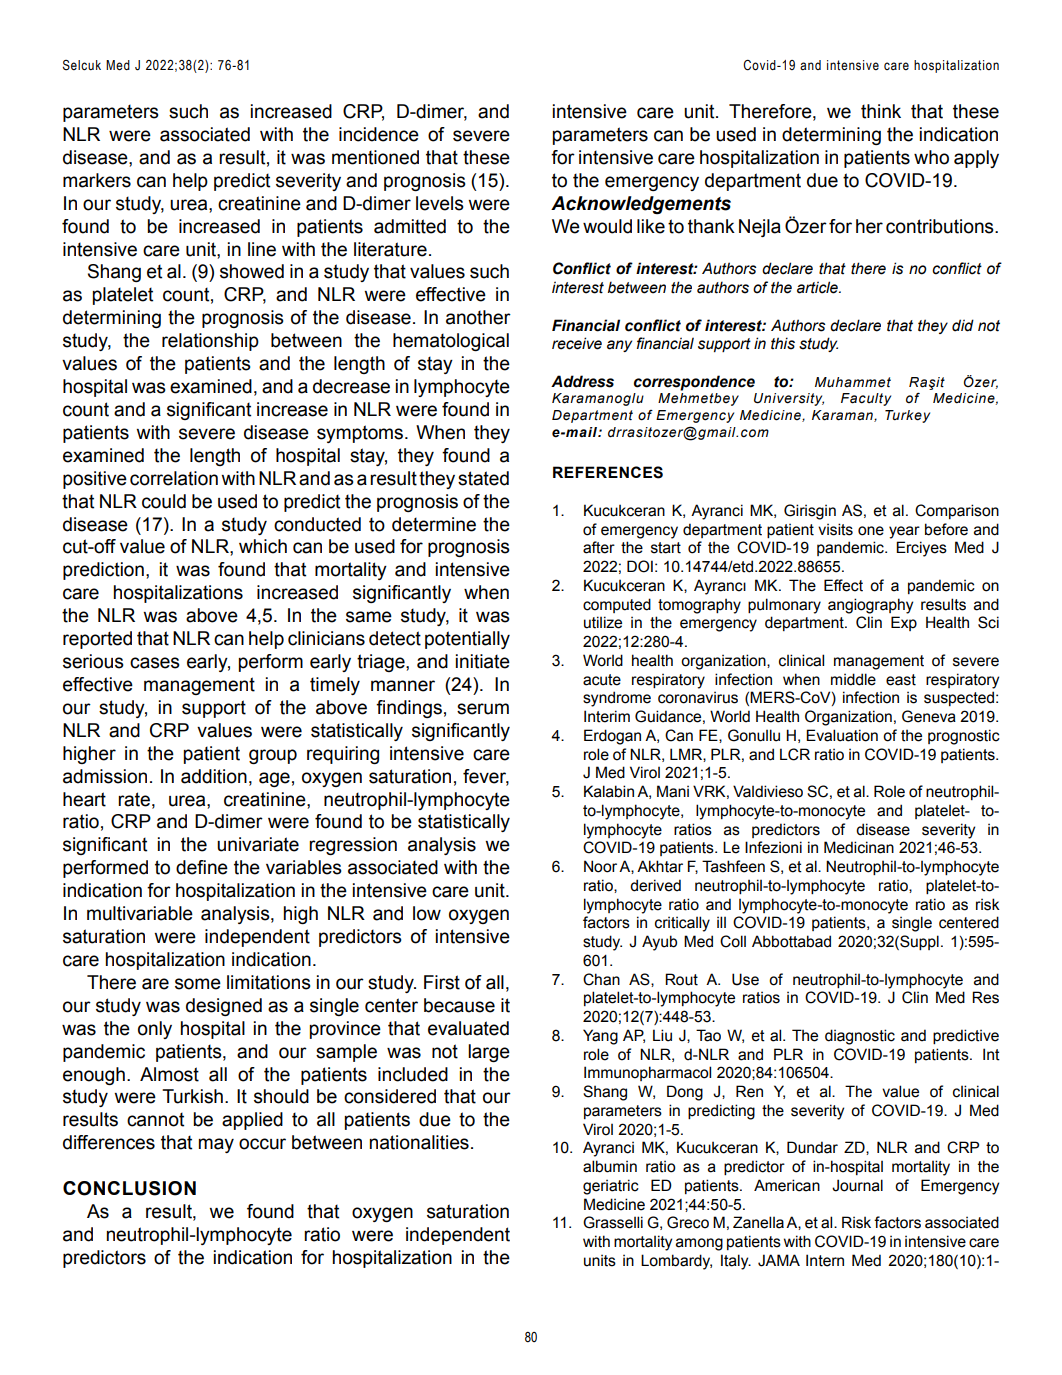 The width and height of the screenshot is (1062, 1375). I want to click on CONCLUSION, so click(129, 1188).
